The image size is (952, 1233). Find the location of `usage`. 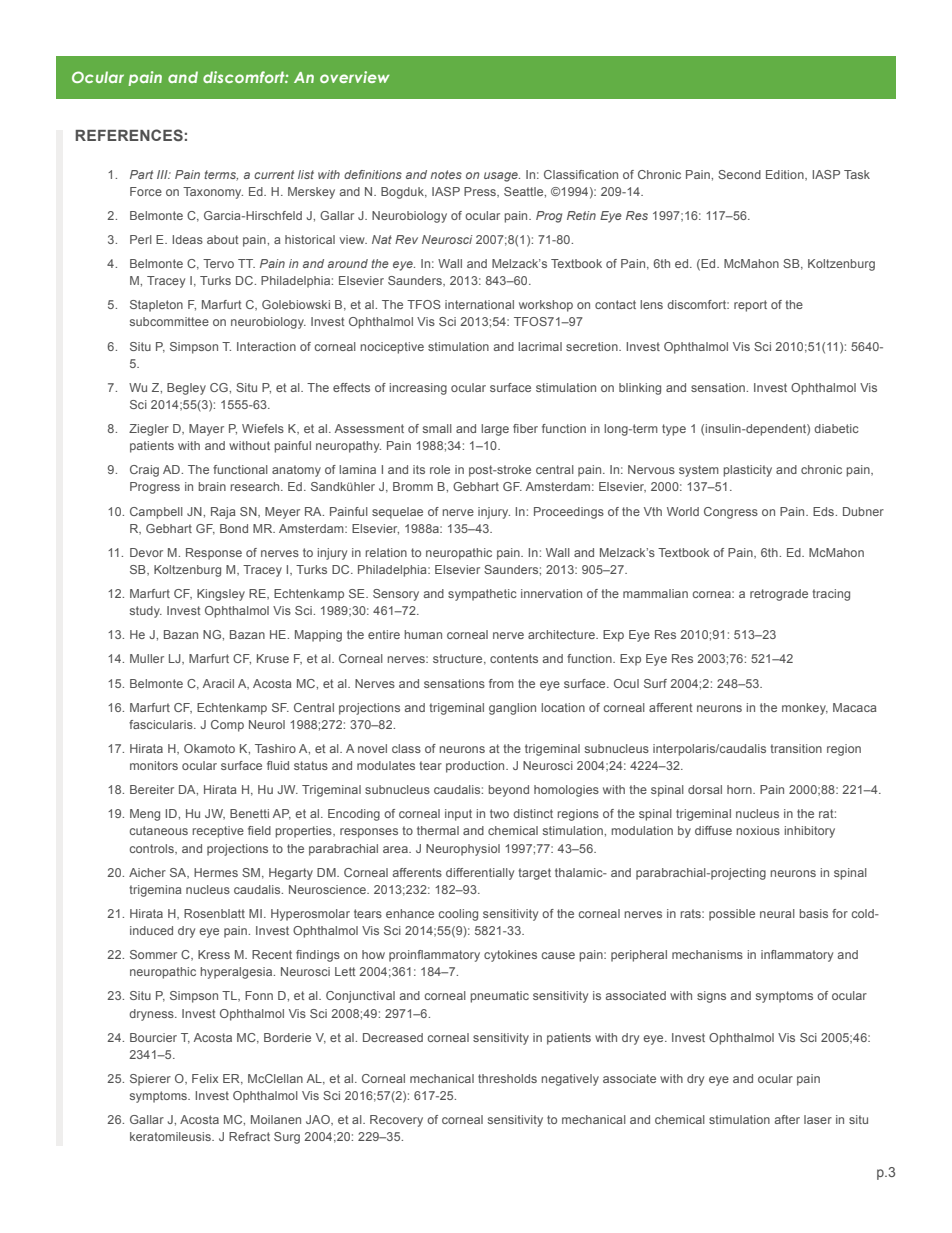

usage is located at coordinates (502, 177).
